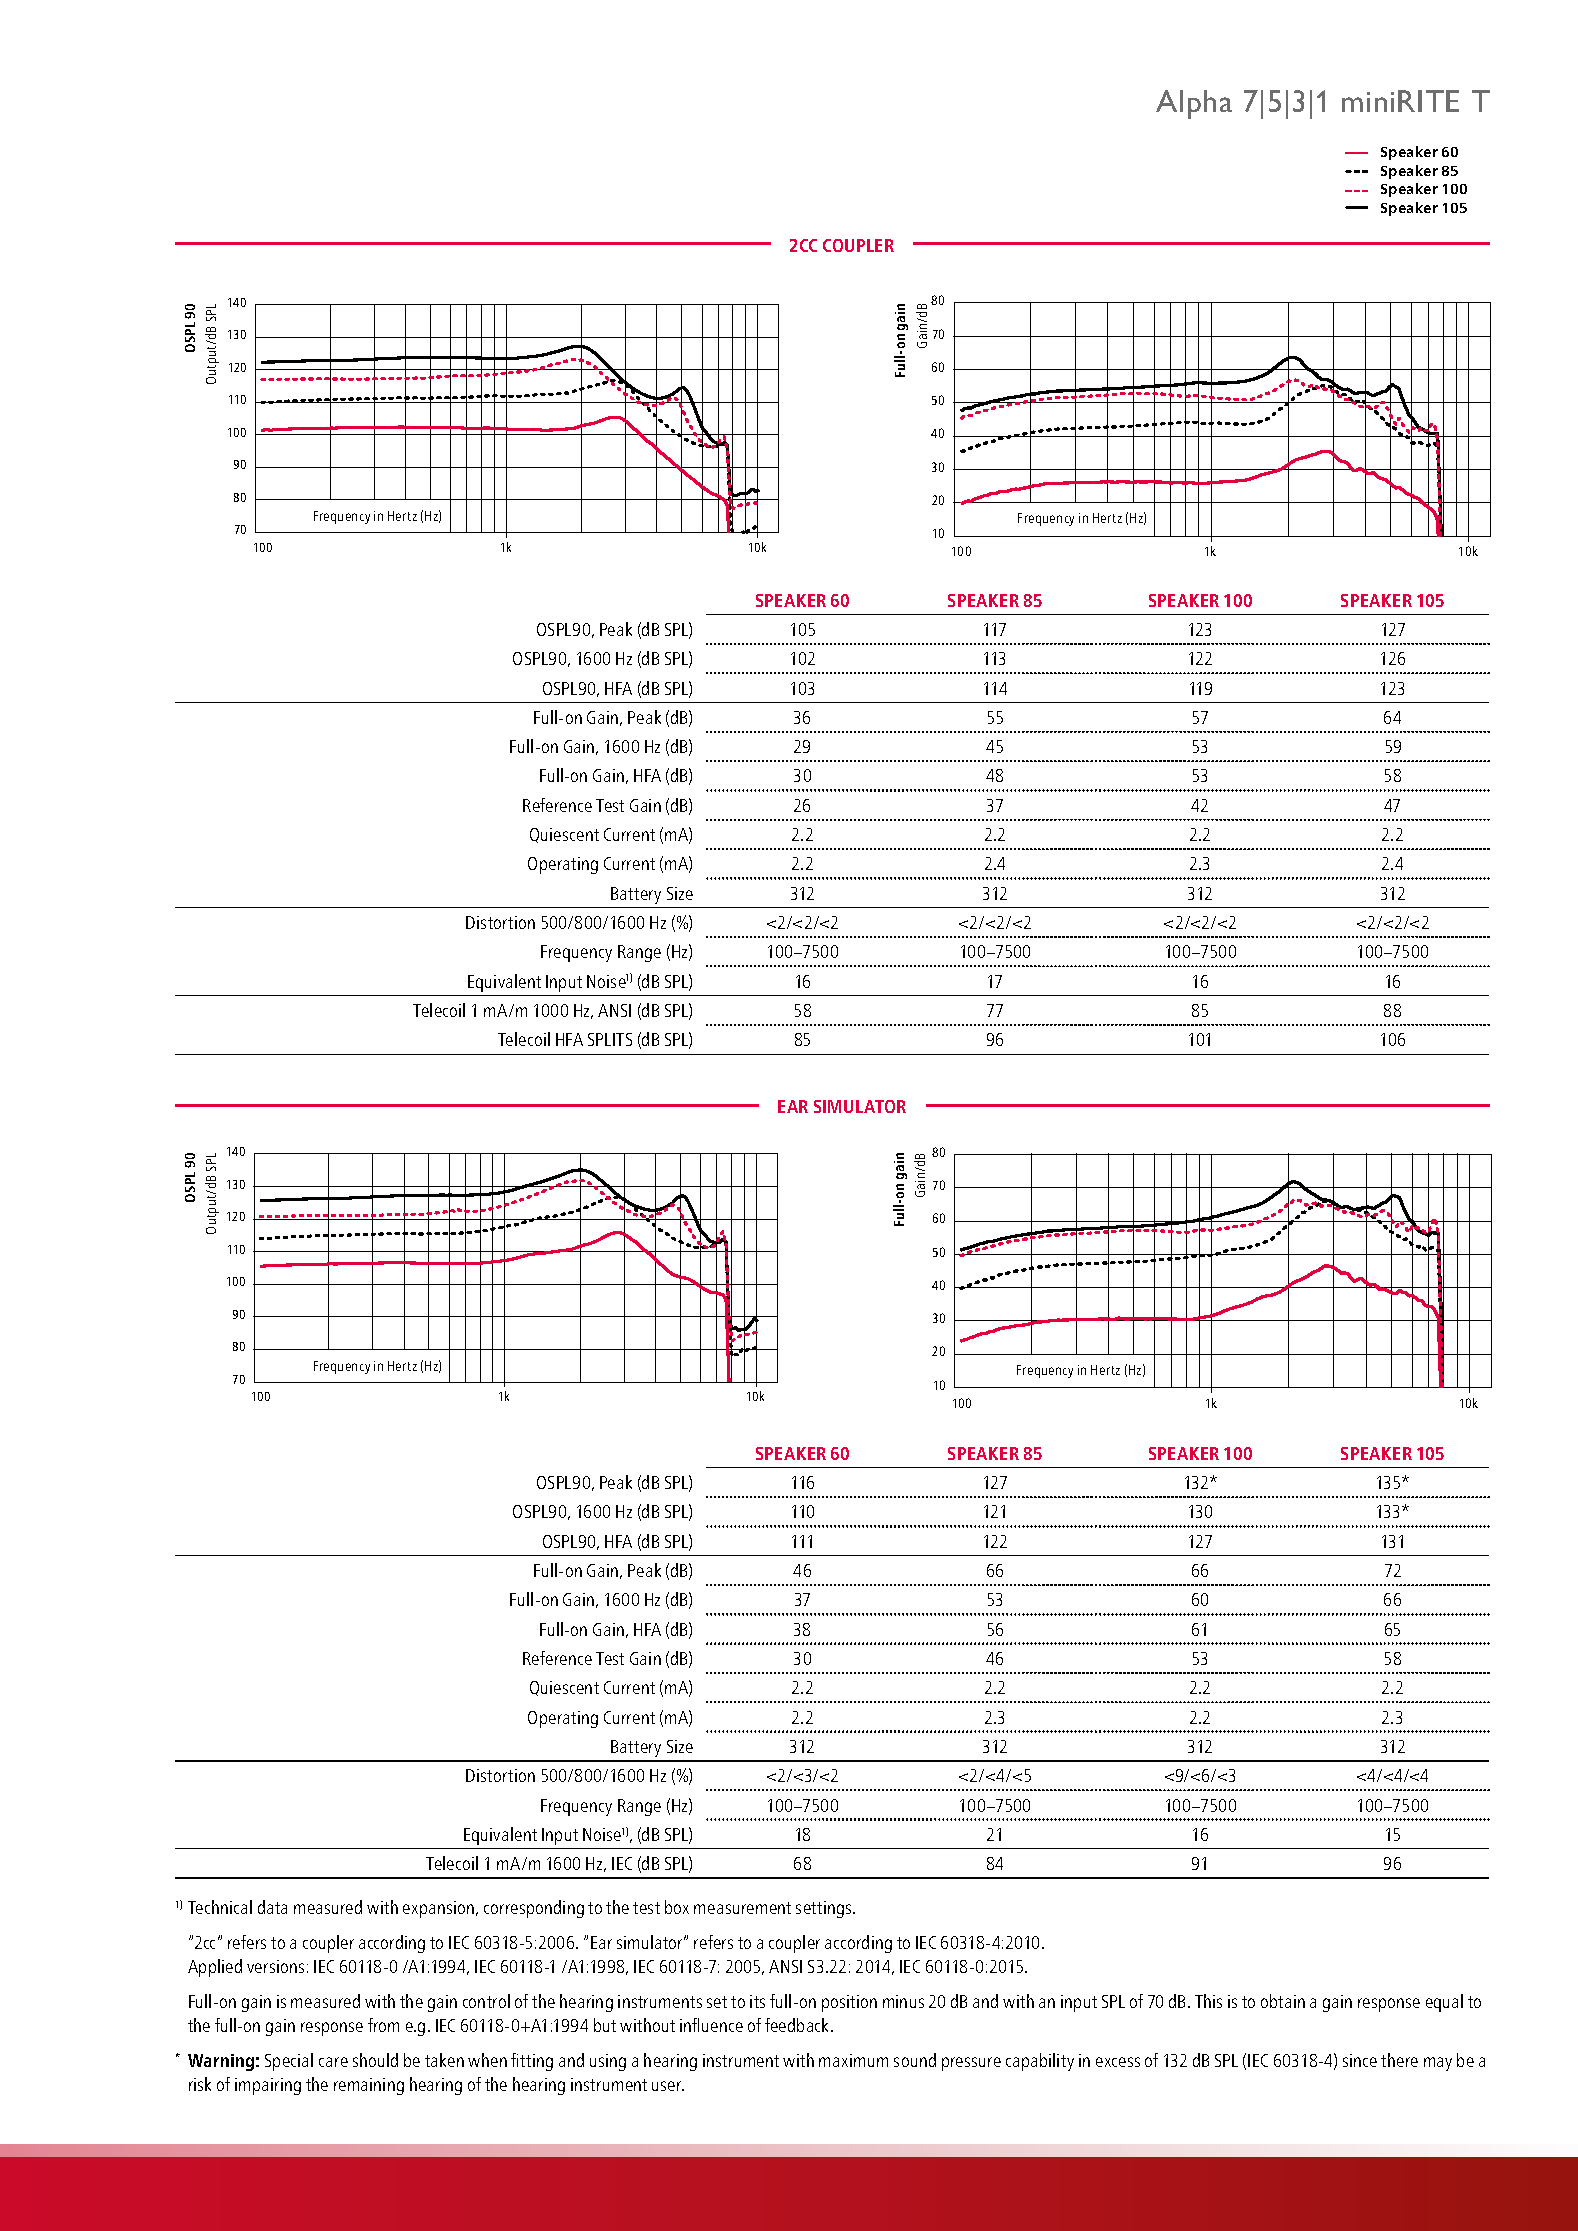 The height and width of the screenshot is (2231, 1578). I want to click on data, so click(272, 1907).
